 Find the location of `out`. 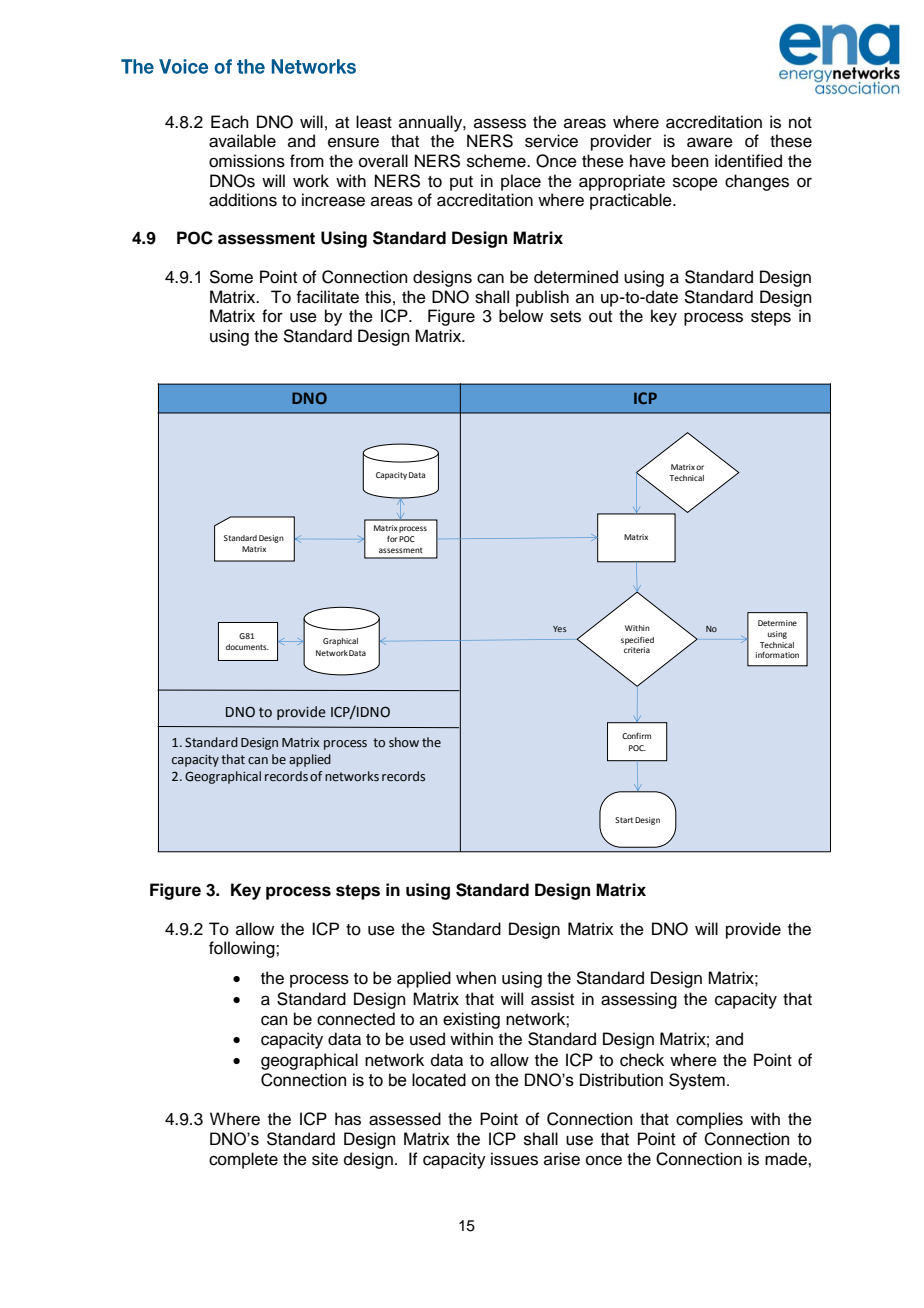

out is located at coordinates (600, 317).
